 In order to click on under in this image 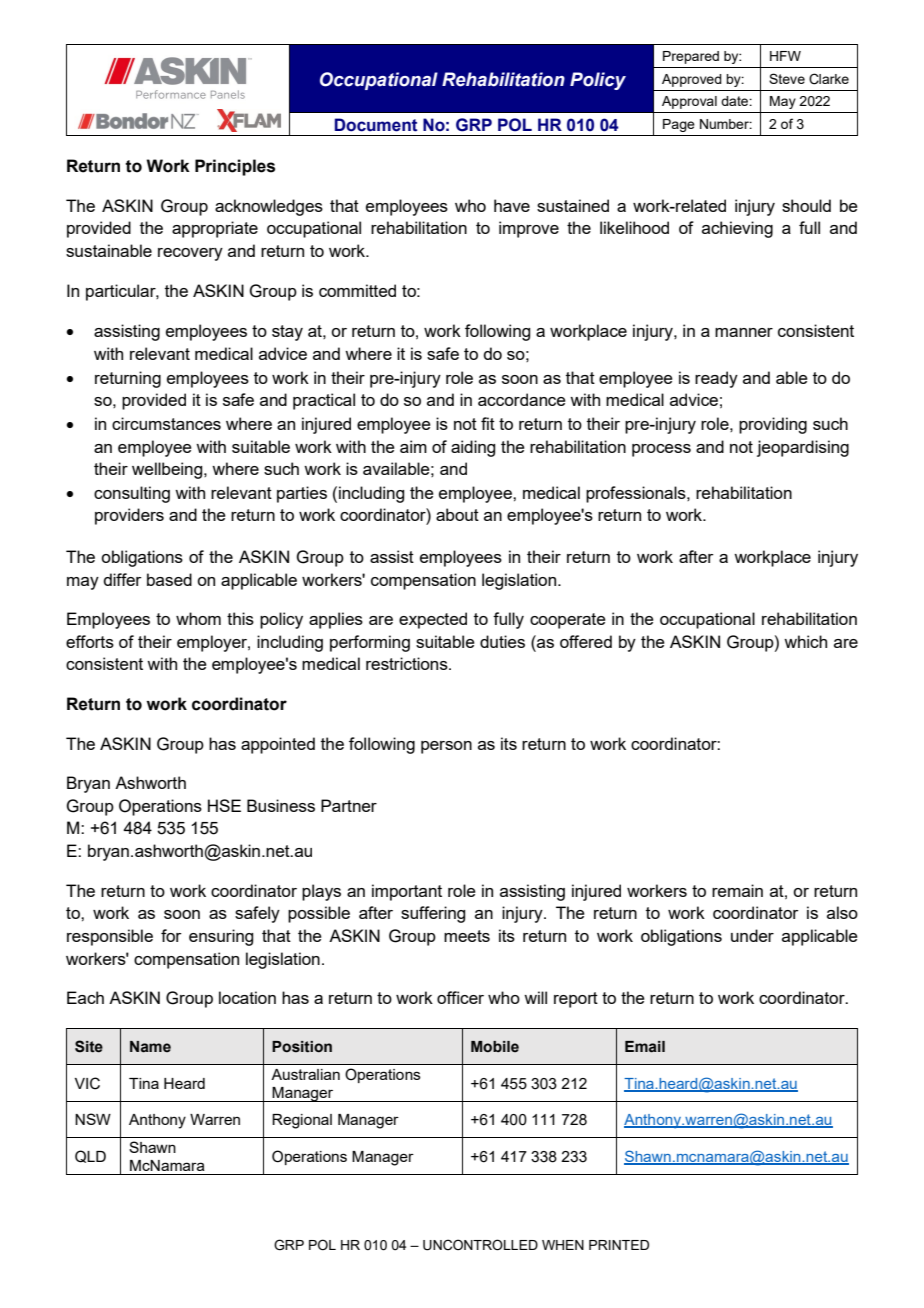, I will do `click(752, 935)`.
